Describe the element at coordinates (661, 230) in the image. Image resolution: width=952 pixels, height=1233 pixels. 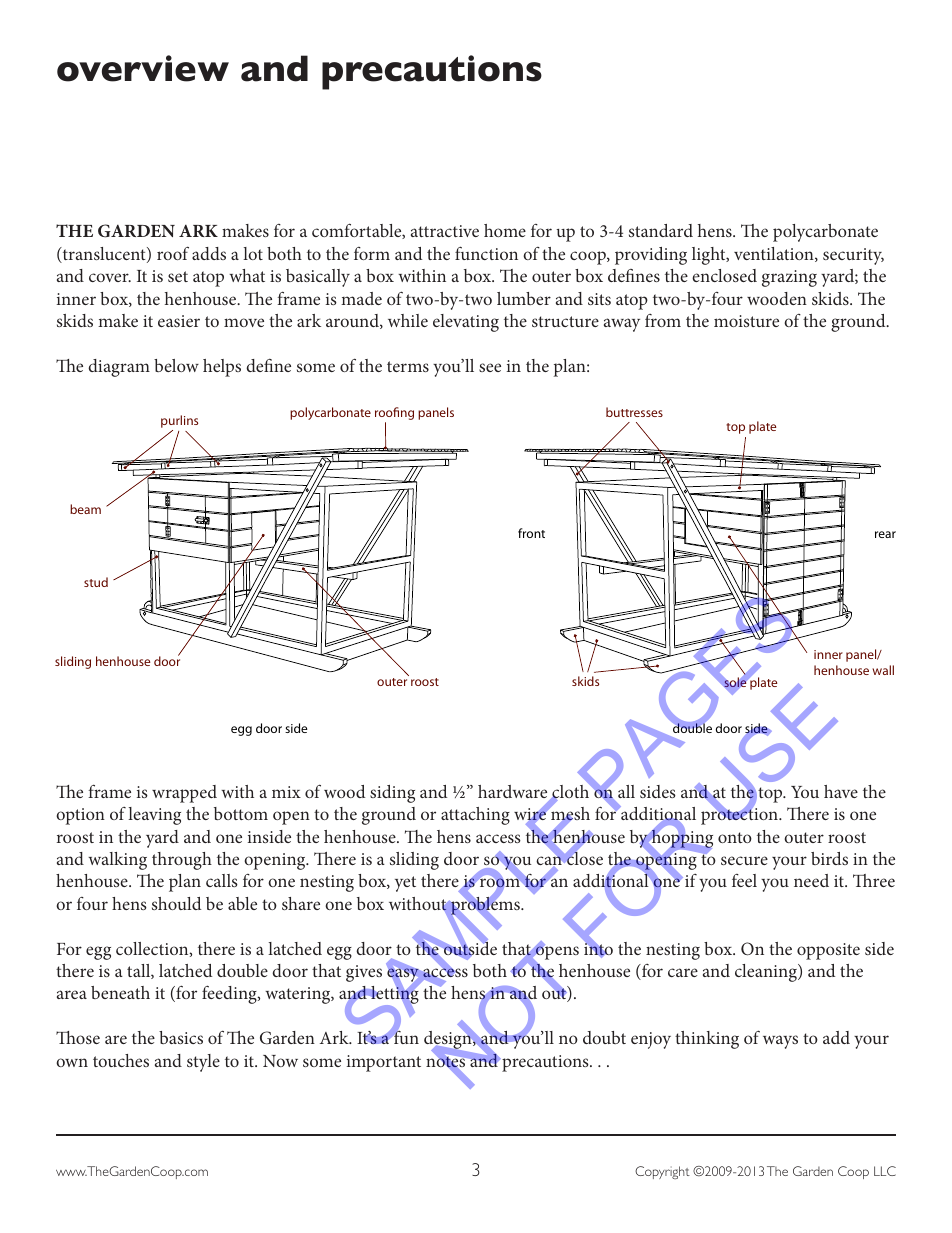
I see `standard` at that location.
